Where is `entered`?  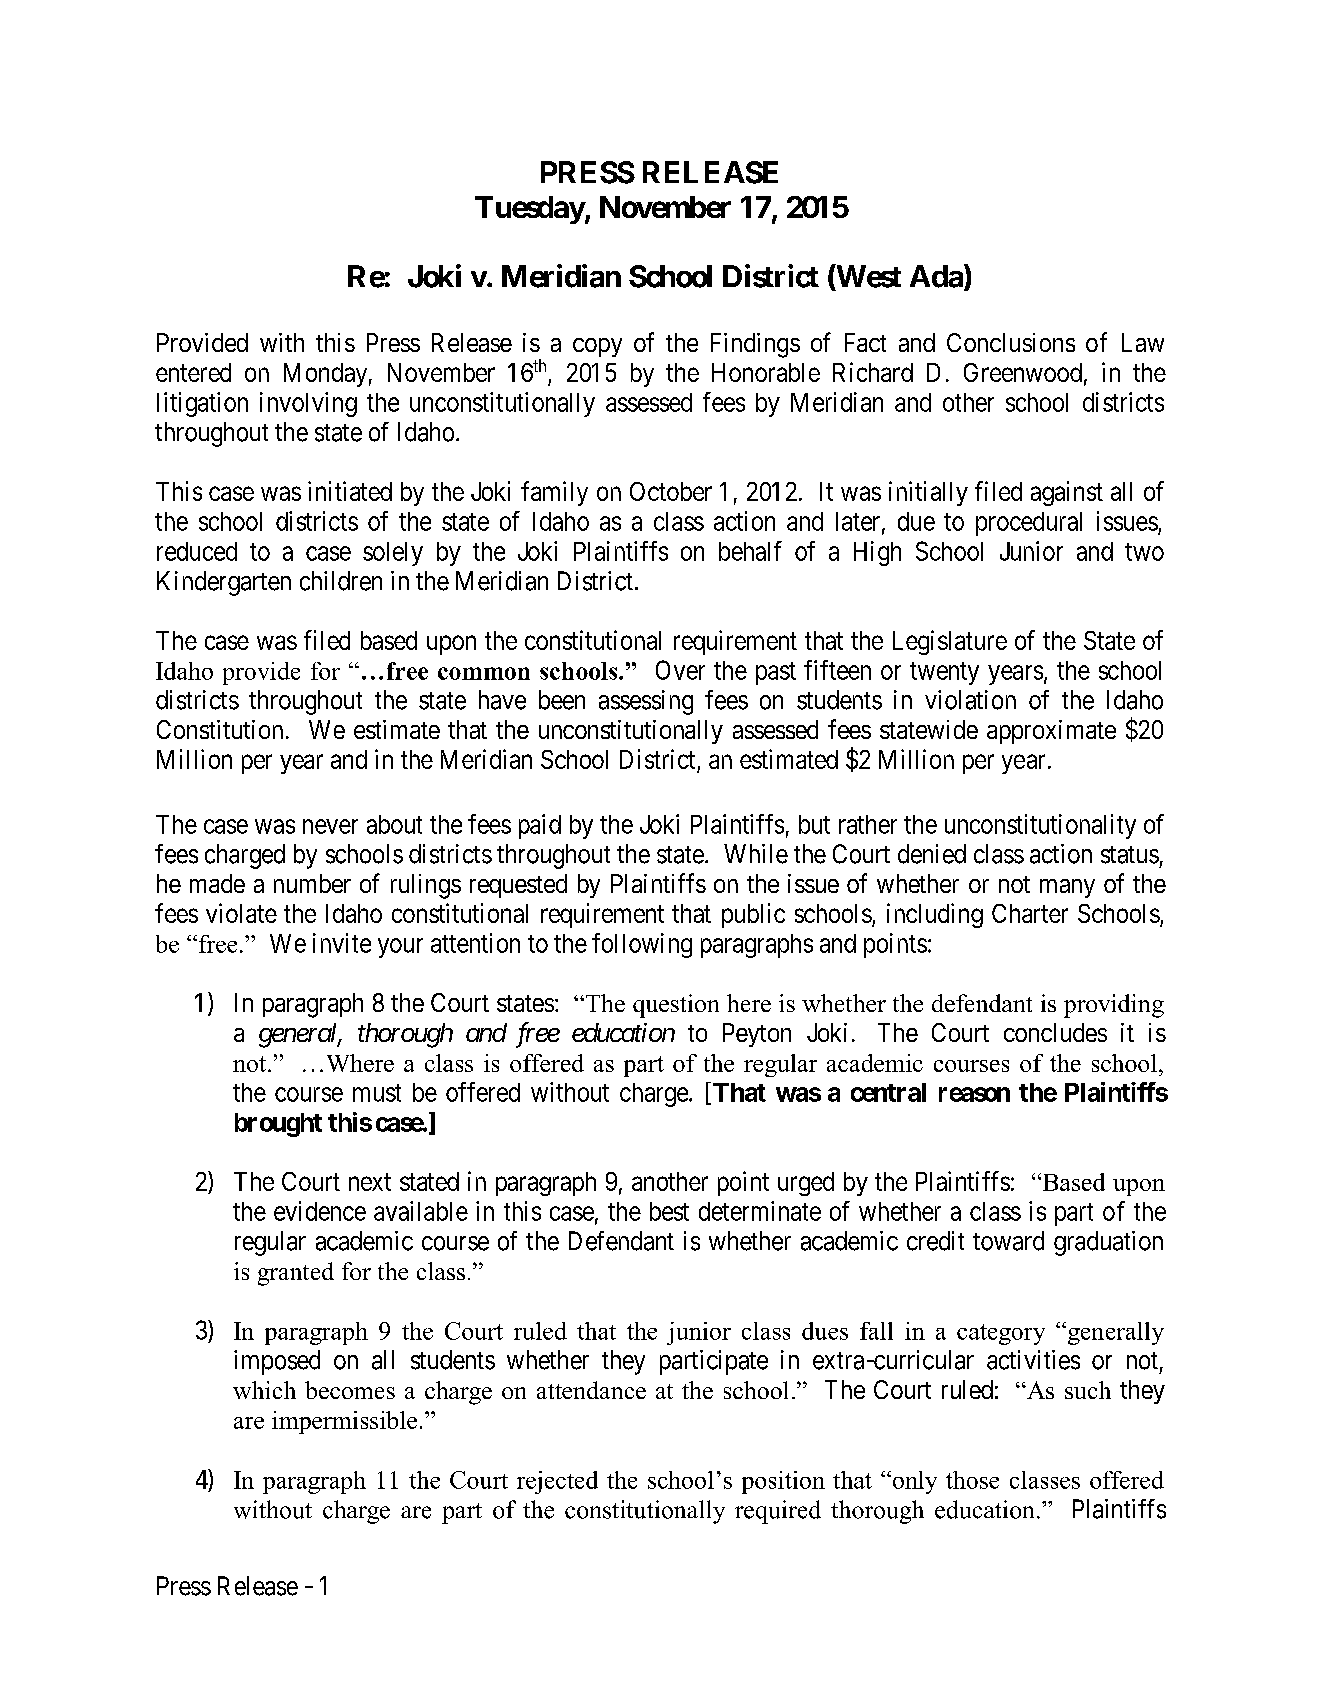
entered is located at coordinates (193, 372).
